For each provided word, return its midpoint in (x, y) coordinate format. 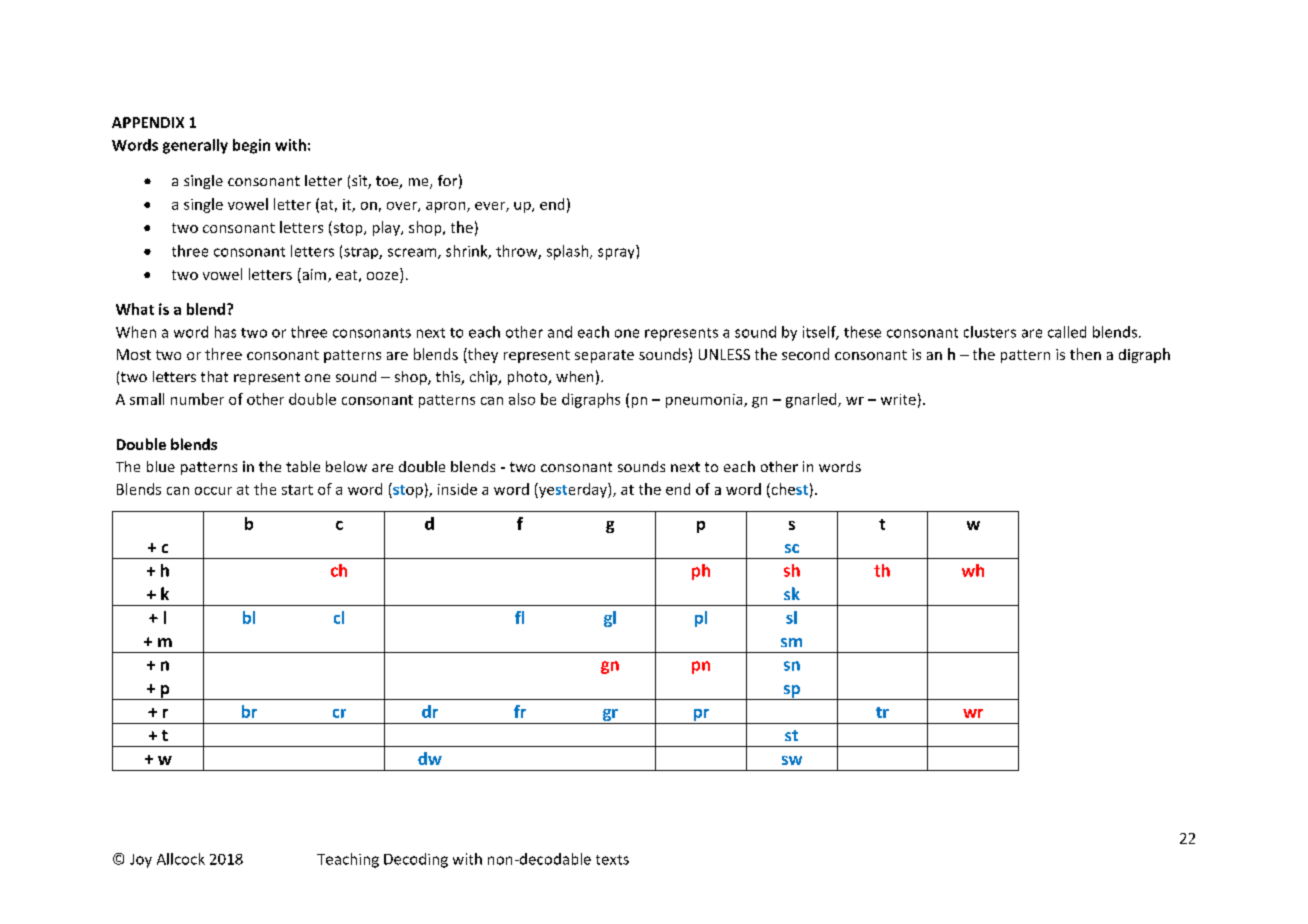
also (522, 399)
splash (569, 252)
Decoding (416, 860)
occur (213, 491)
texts (612, 860)
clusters (990, 332)
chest (788, 490)
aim (314, 275)
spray (616, 254)
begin (251, 146)
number (197, 399)
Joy (141, 861)
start (297, 490)
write (898, 399)
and (560, 332)
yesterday (573, 490)
